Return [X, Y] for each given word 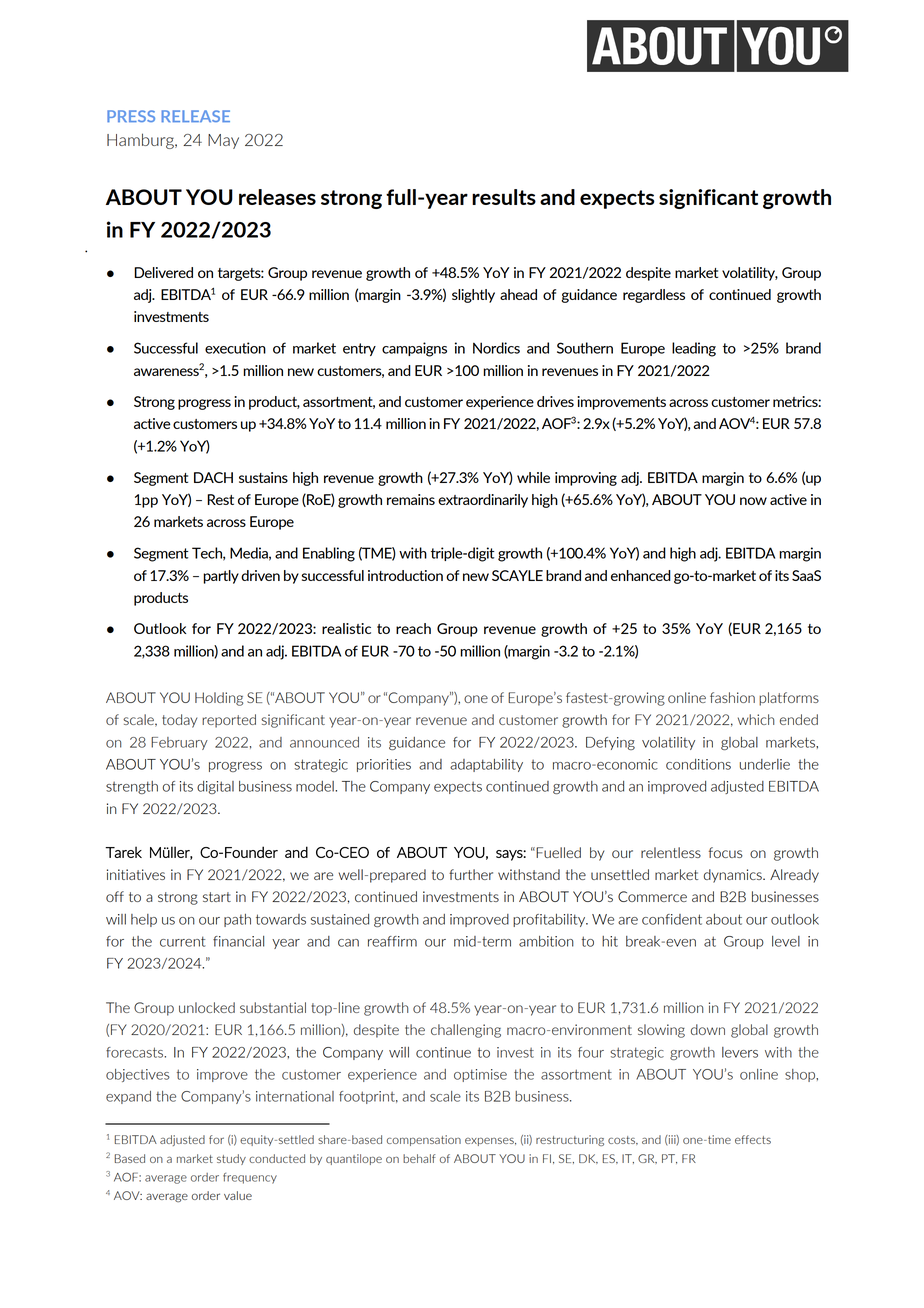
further [471, 874]
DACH [213, 477]
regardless [654, 296]
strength [132, 787]
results [504, 197]
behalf [419, 1158]
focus [726, 852]
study [231, 1159]
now [753, 501]
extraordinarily [483, 501]
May [223, 141]
